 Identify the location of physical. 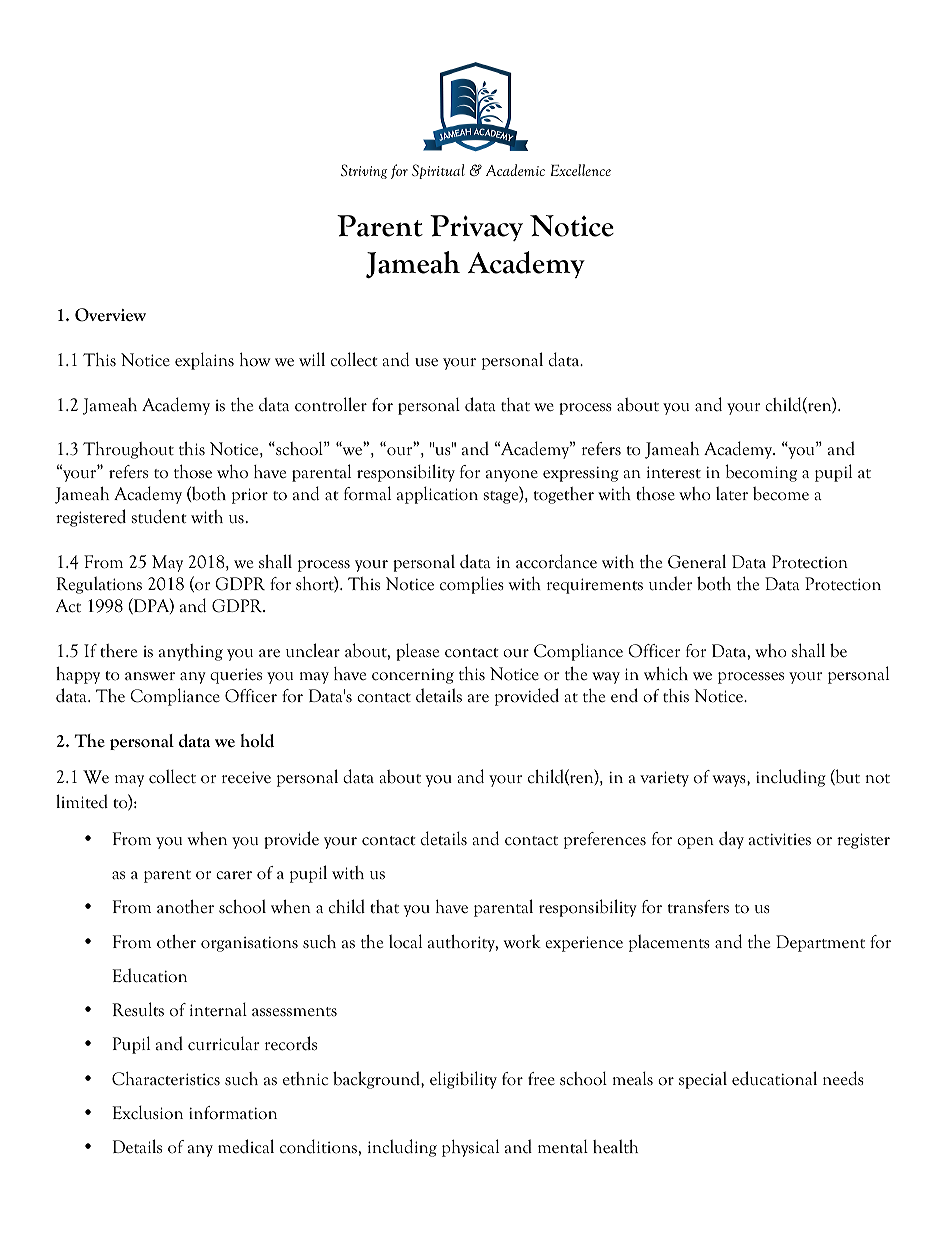
(470, 1148).
